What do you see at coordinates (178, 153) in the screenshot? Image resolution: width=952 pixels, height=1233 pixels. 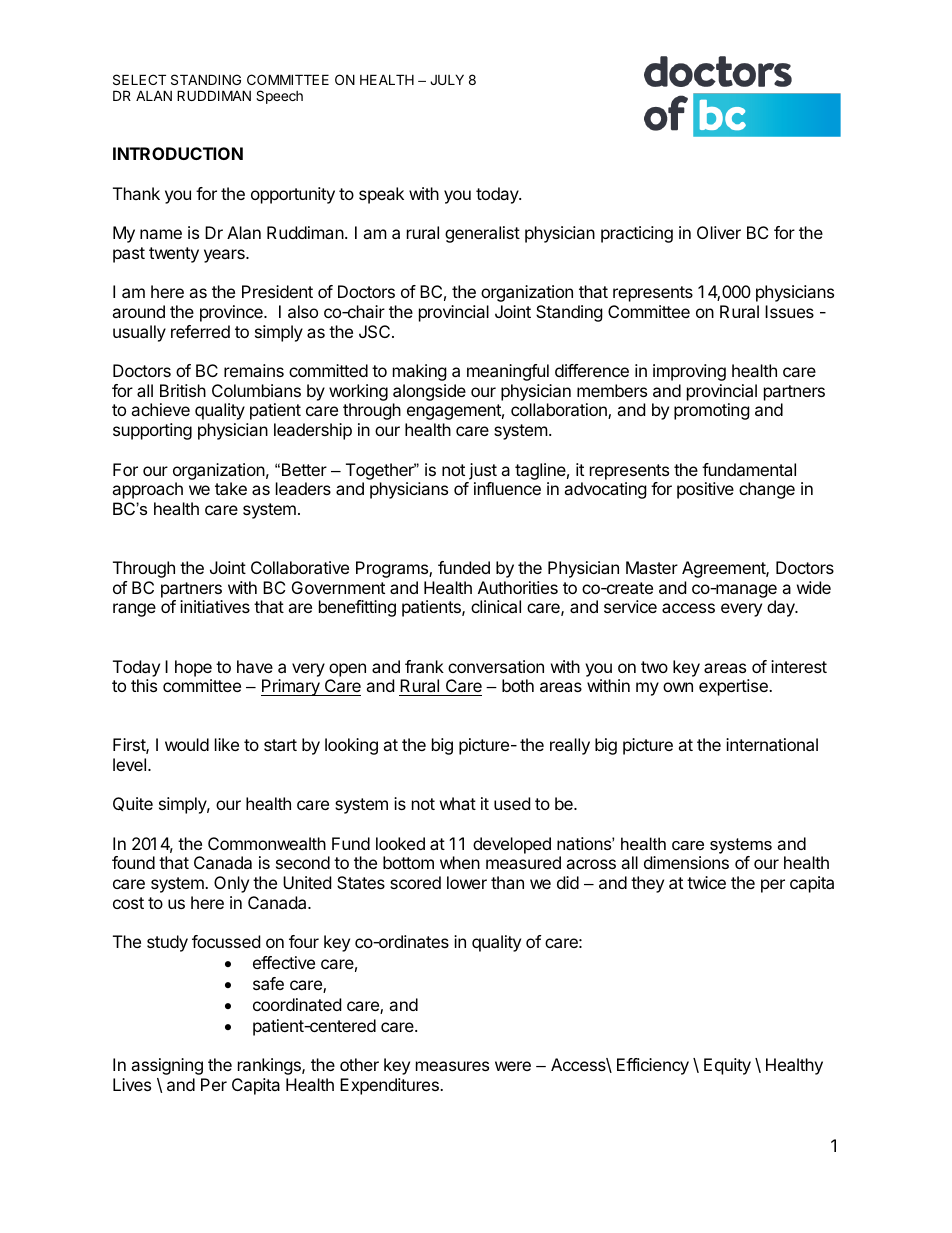 I see `INTRODUCTION` at bounding box center [178, 153].
